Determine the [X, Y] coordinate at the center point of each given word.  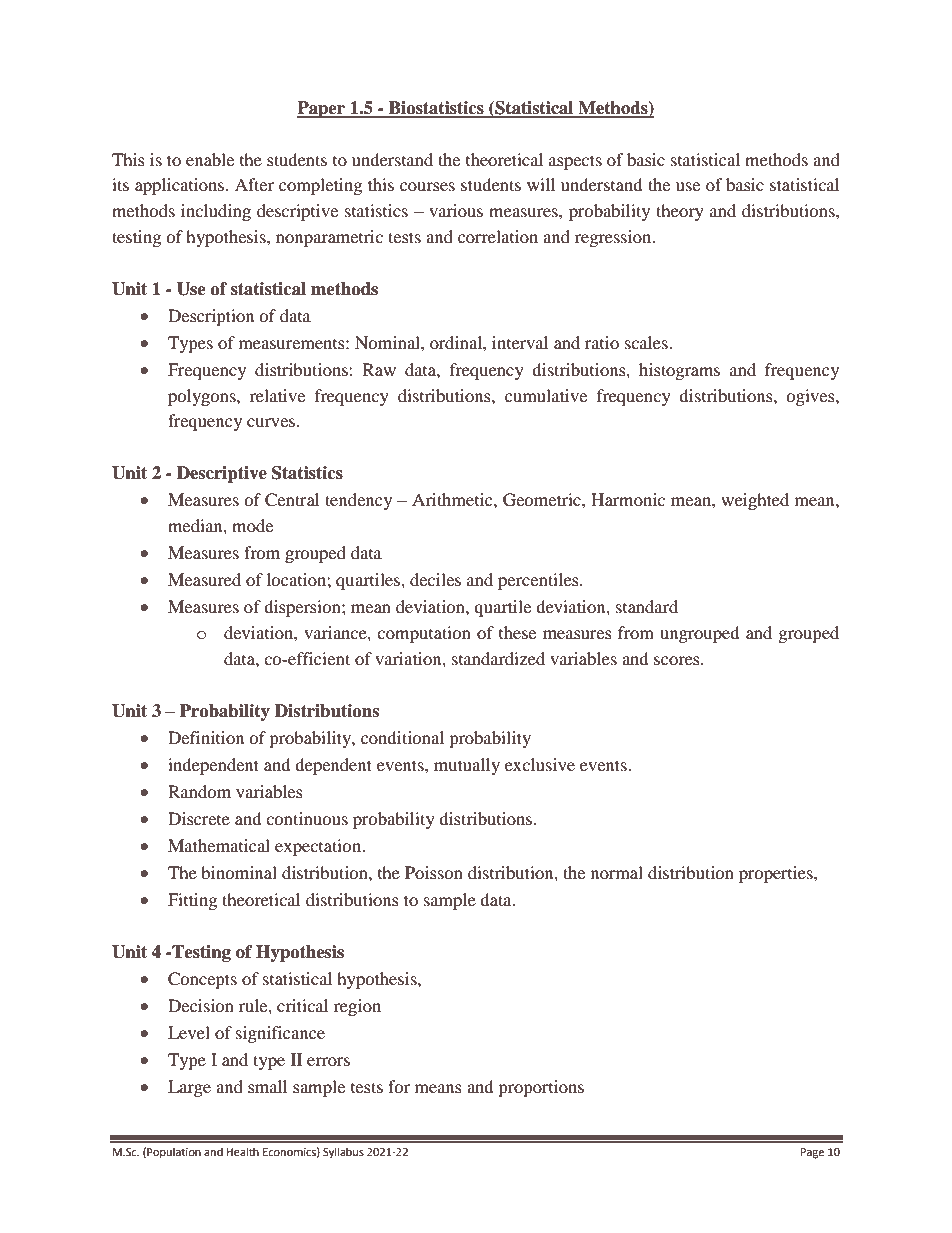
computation [424, 634]
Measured [204, 579]
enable [210, 159]
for [399, 1086]
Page [812, 1153]
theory [680, 212]
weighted [755, 501]
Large [189, 1088]
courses [427, 186]
